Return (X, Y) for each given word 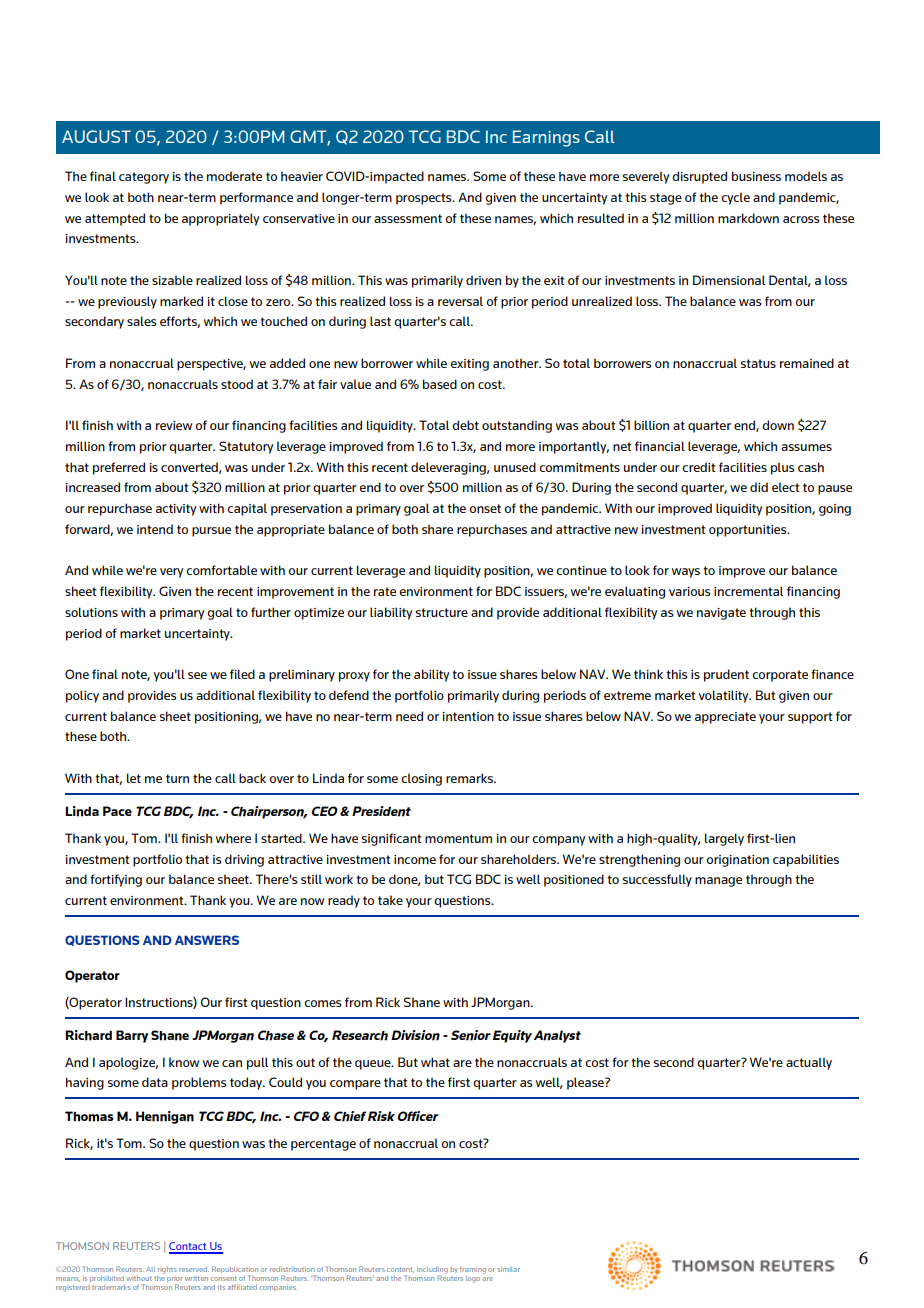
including (432, 1271)
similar (508, 1269)
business (756, 176)
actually (809, 1063)
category (144, 178)
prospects (425, 199)
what (435, 1062)
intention (468, 716)
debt (465, 425)
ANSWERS (207, 940)
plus (782, 468)
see (197, 675)
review (174, 425)
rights (167, 1270)
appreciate (725, 718)
